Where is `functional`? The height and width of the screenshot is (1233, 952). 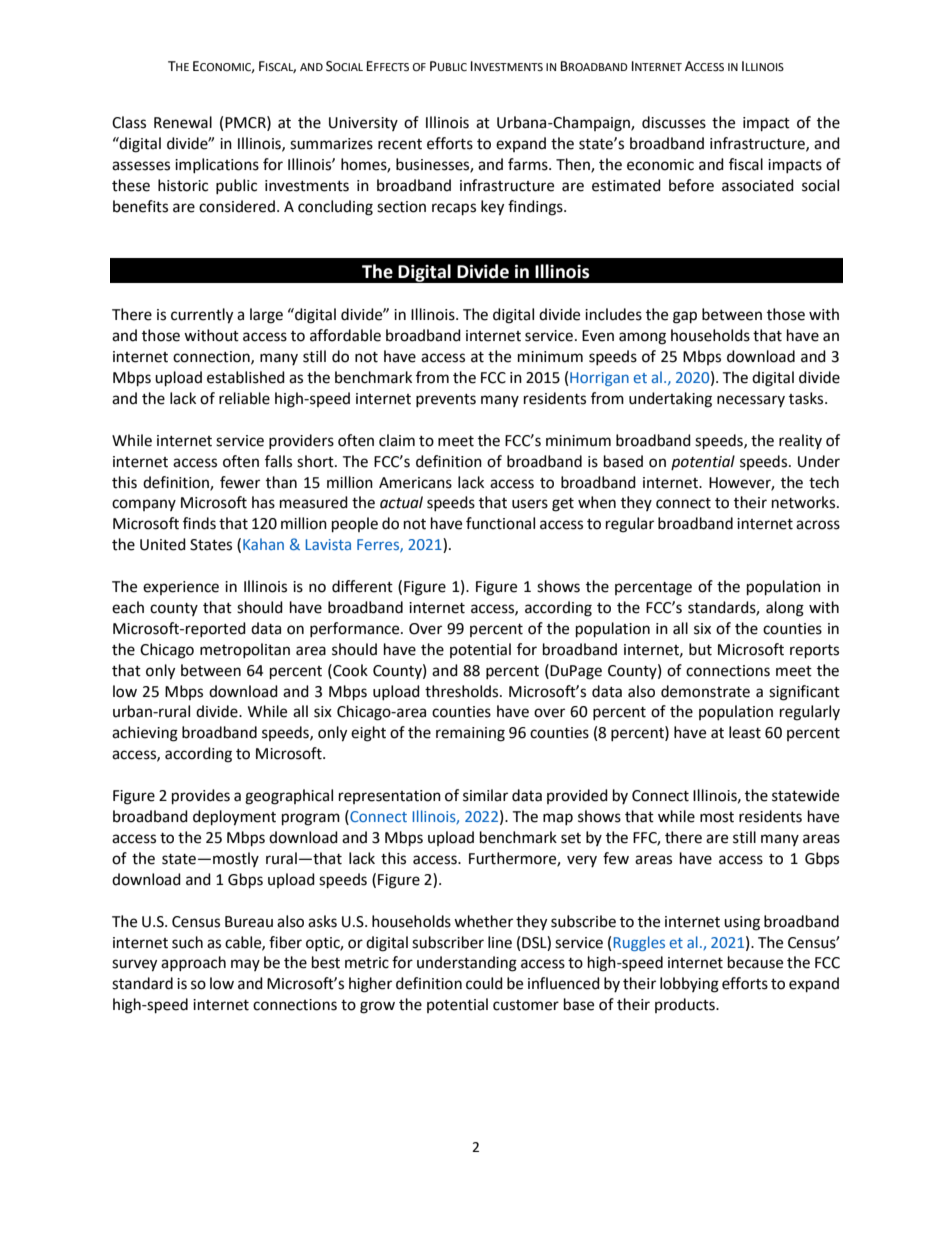
functional is located at coordinates (500, 523).
